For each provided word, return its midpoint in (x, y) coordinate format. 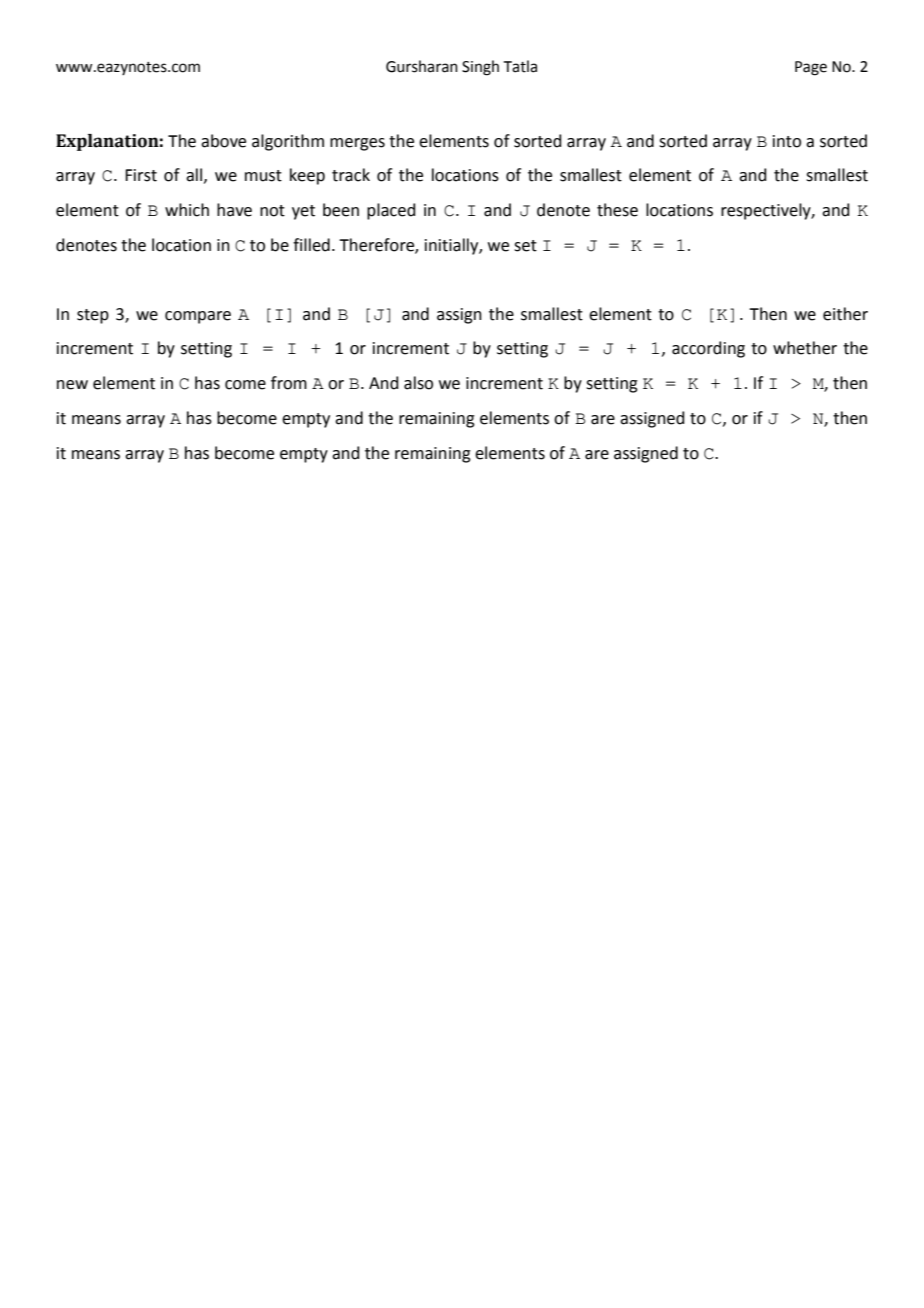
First (141, 175)
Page (811, 68)
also (418, 383)
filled (311, 245)
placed (391, 211)
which (187, 210)
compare (198, 317)
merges (357, 144)
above (223, 141)
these (617, 210)
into (787, 141)
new (72, 385)
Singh (480, 68)
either (845, 314)
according (708, 349)
